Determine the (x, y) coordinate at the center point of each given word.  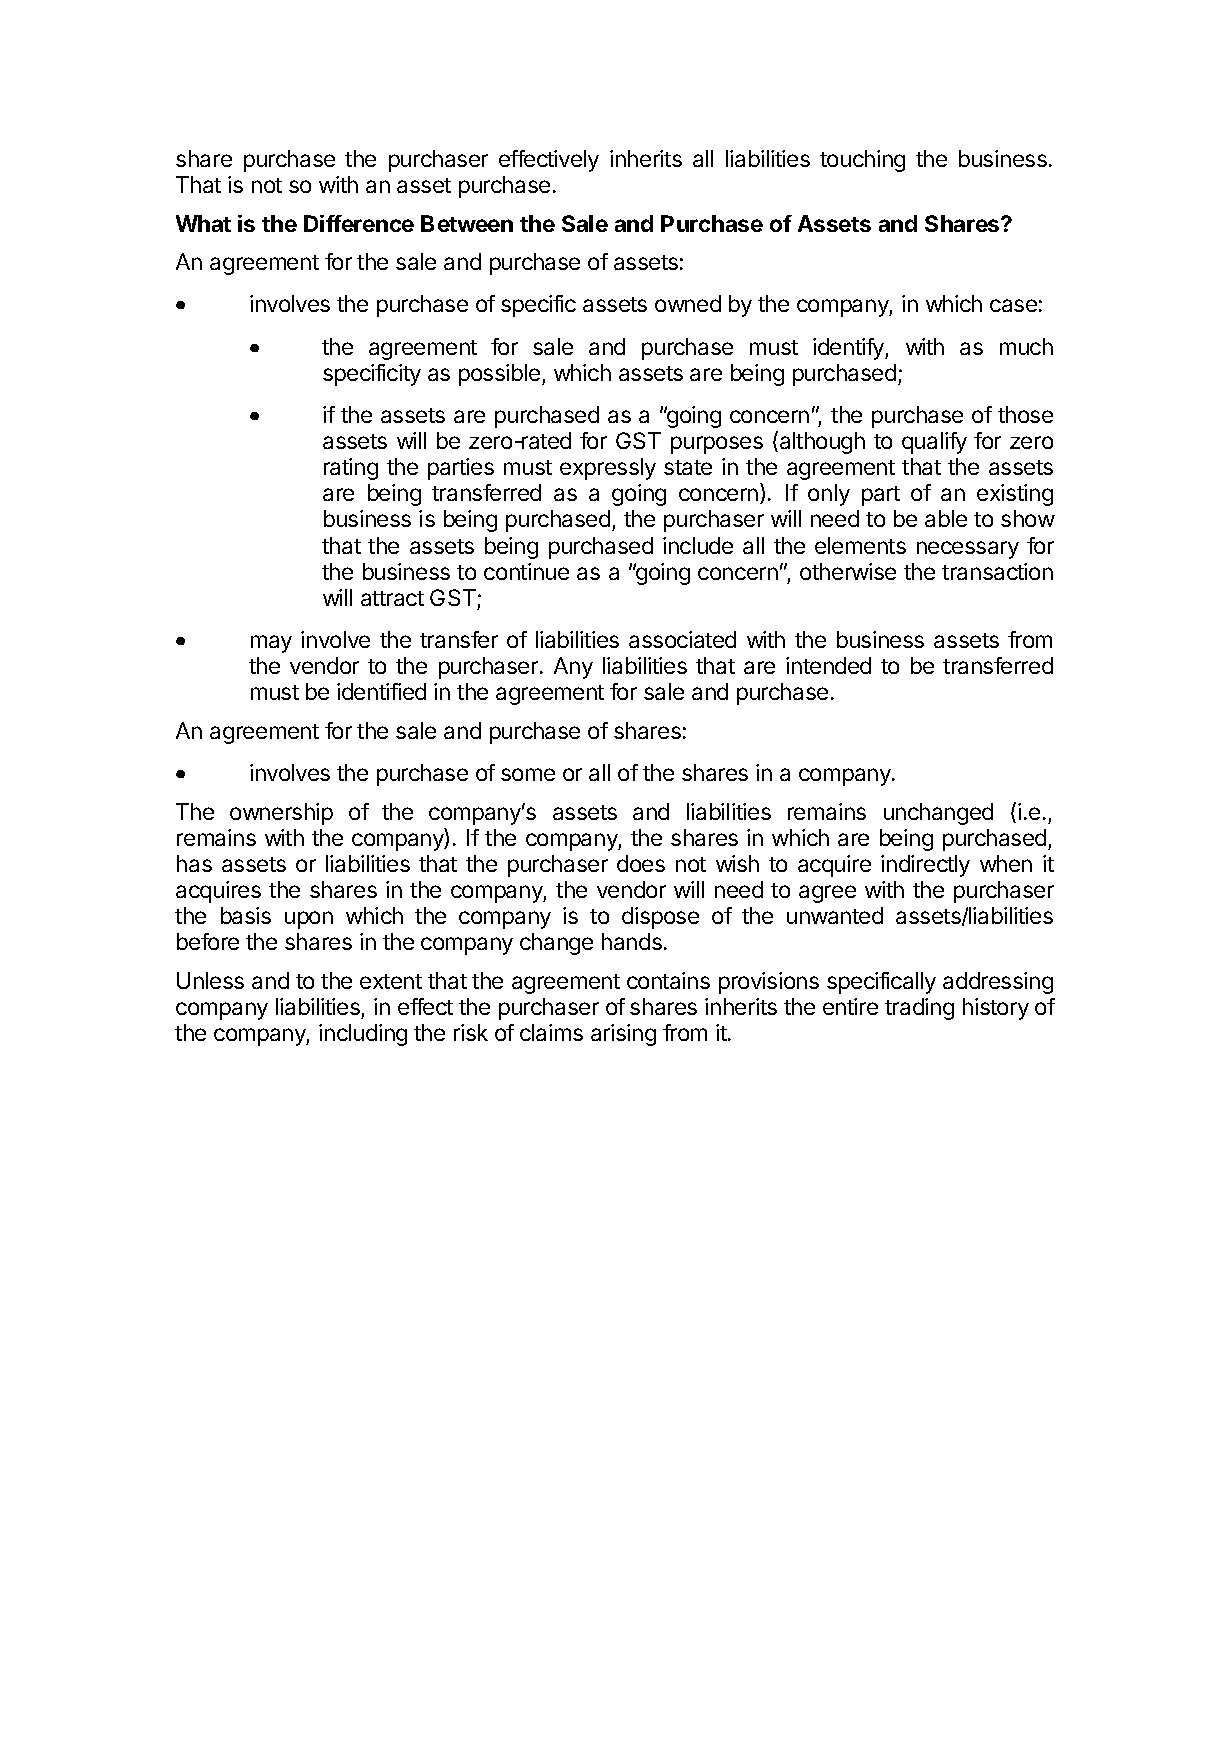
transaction (997, 571)
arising (623, 1035)
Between (467, 223)
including (363, 1035)
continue (526, 571)
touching (862, 161)
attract (392, 598)
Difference (359, 223)
